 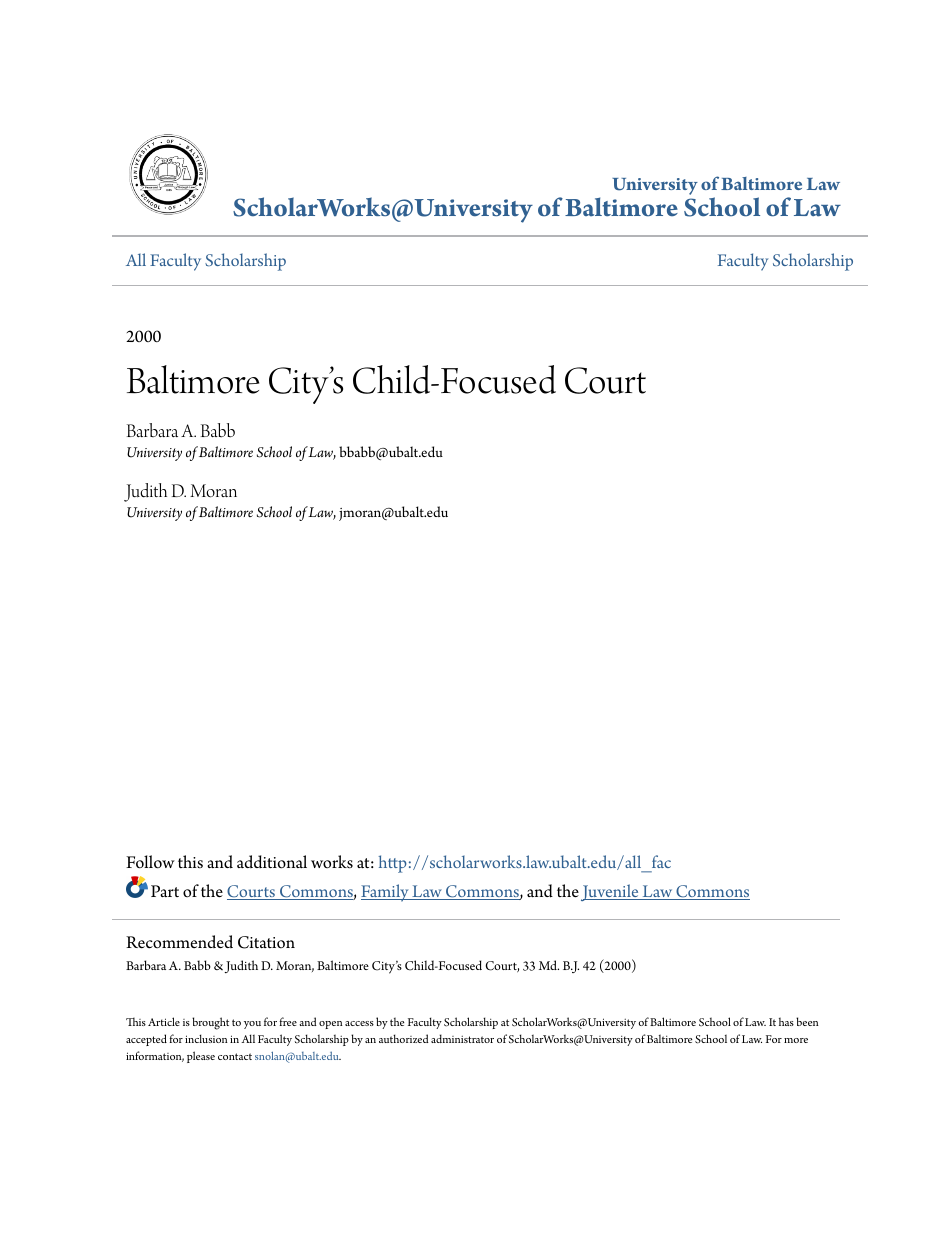 I want to click on Citation, so click(x=266, y=942).
